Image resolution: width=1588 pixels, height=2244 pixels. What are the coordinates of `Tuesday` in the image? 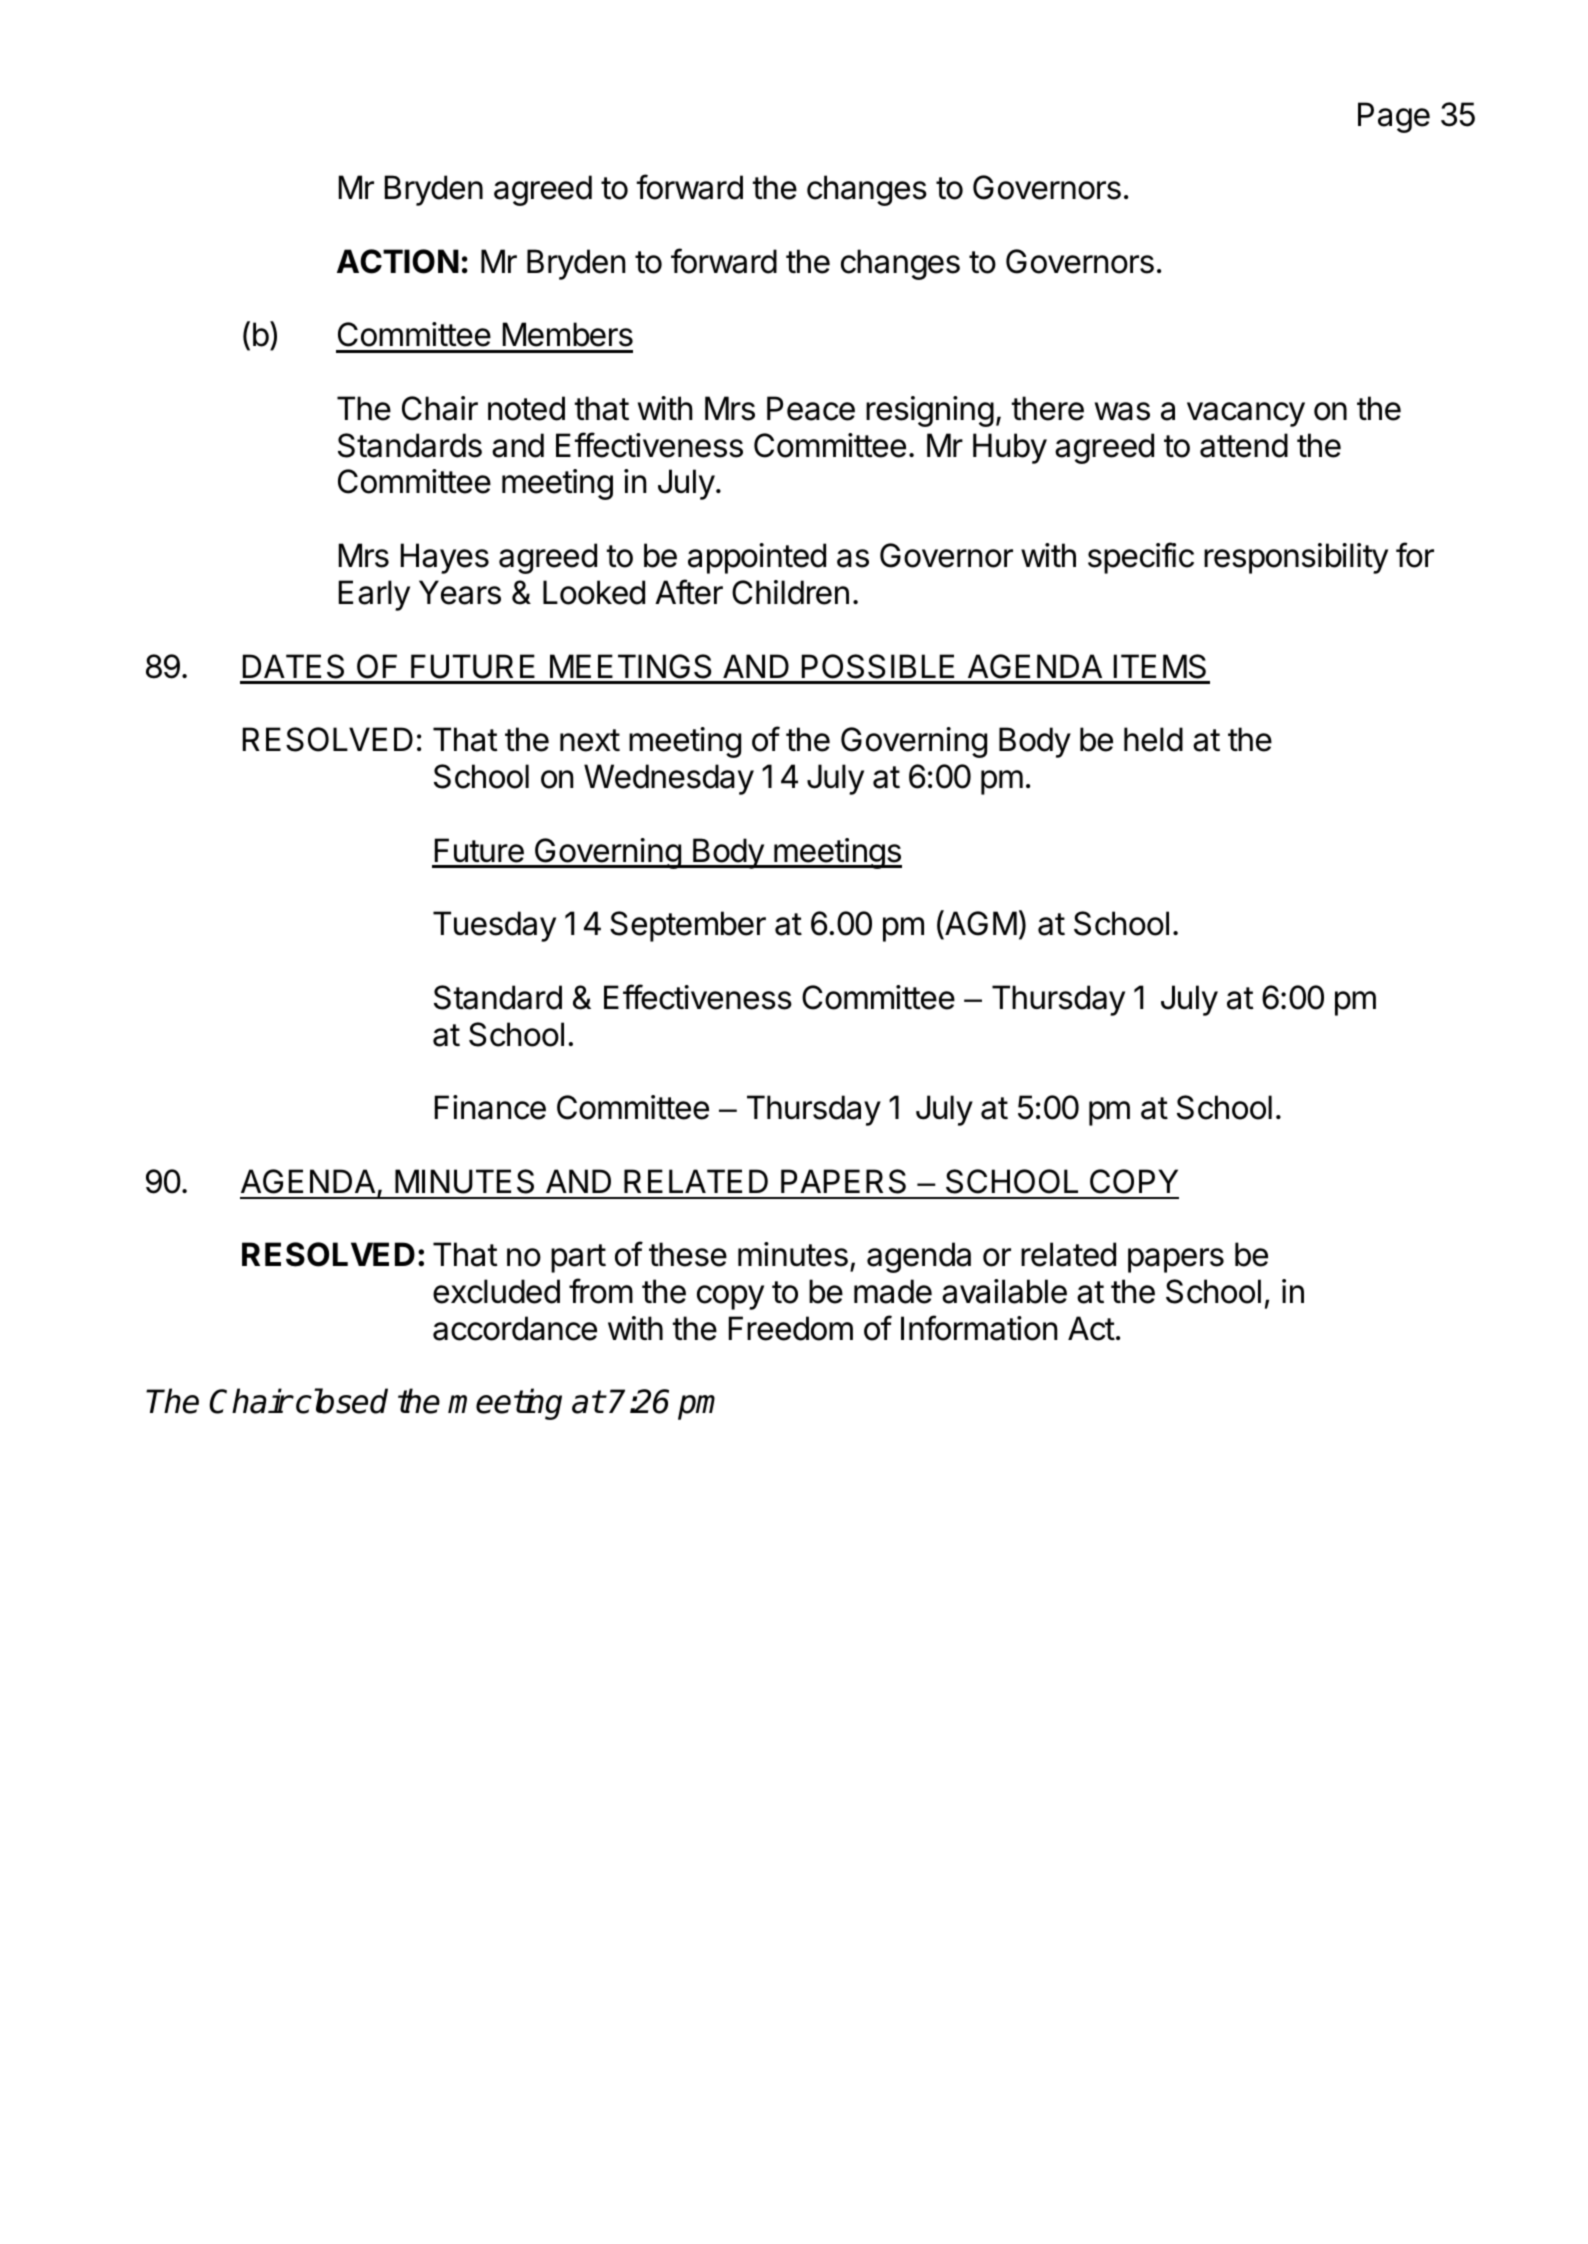 It's located at (494, 926).
